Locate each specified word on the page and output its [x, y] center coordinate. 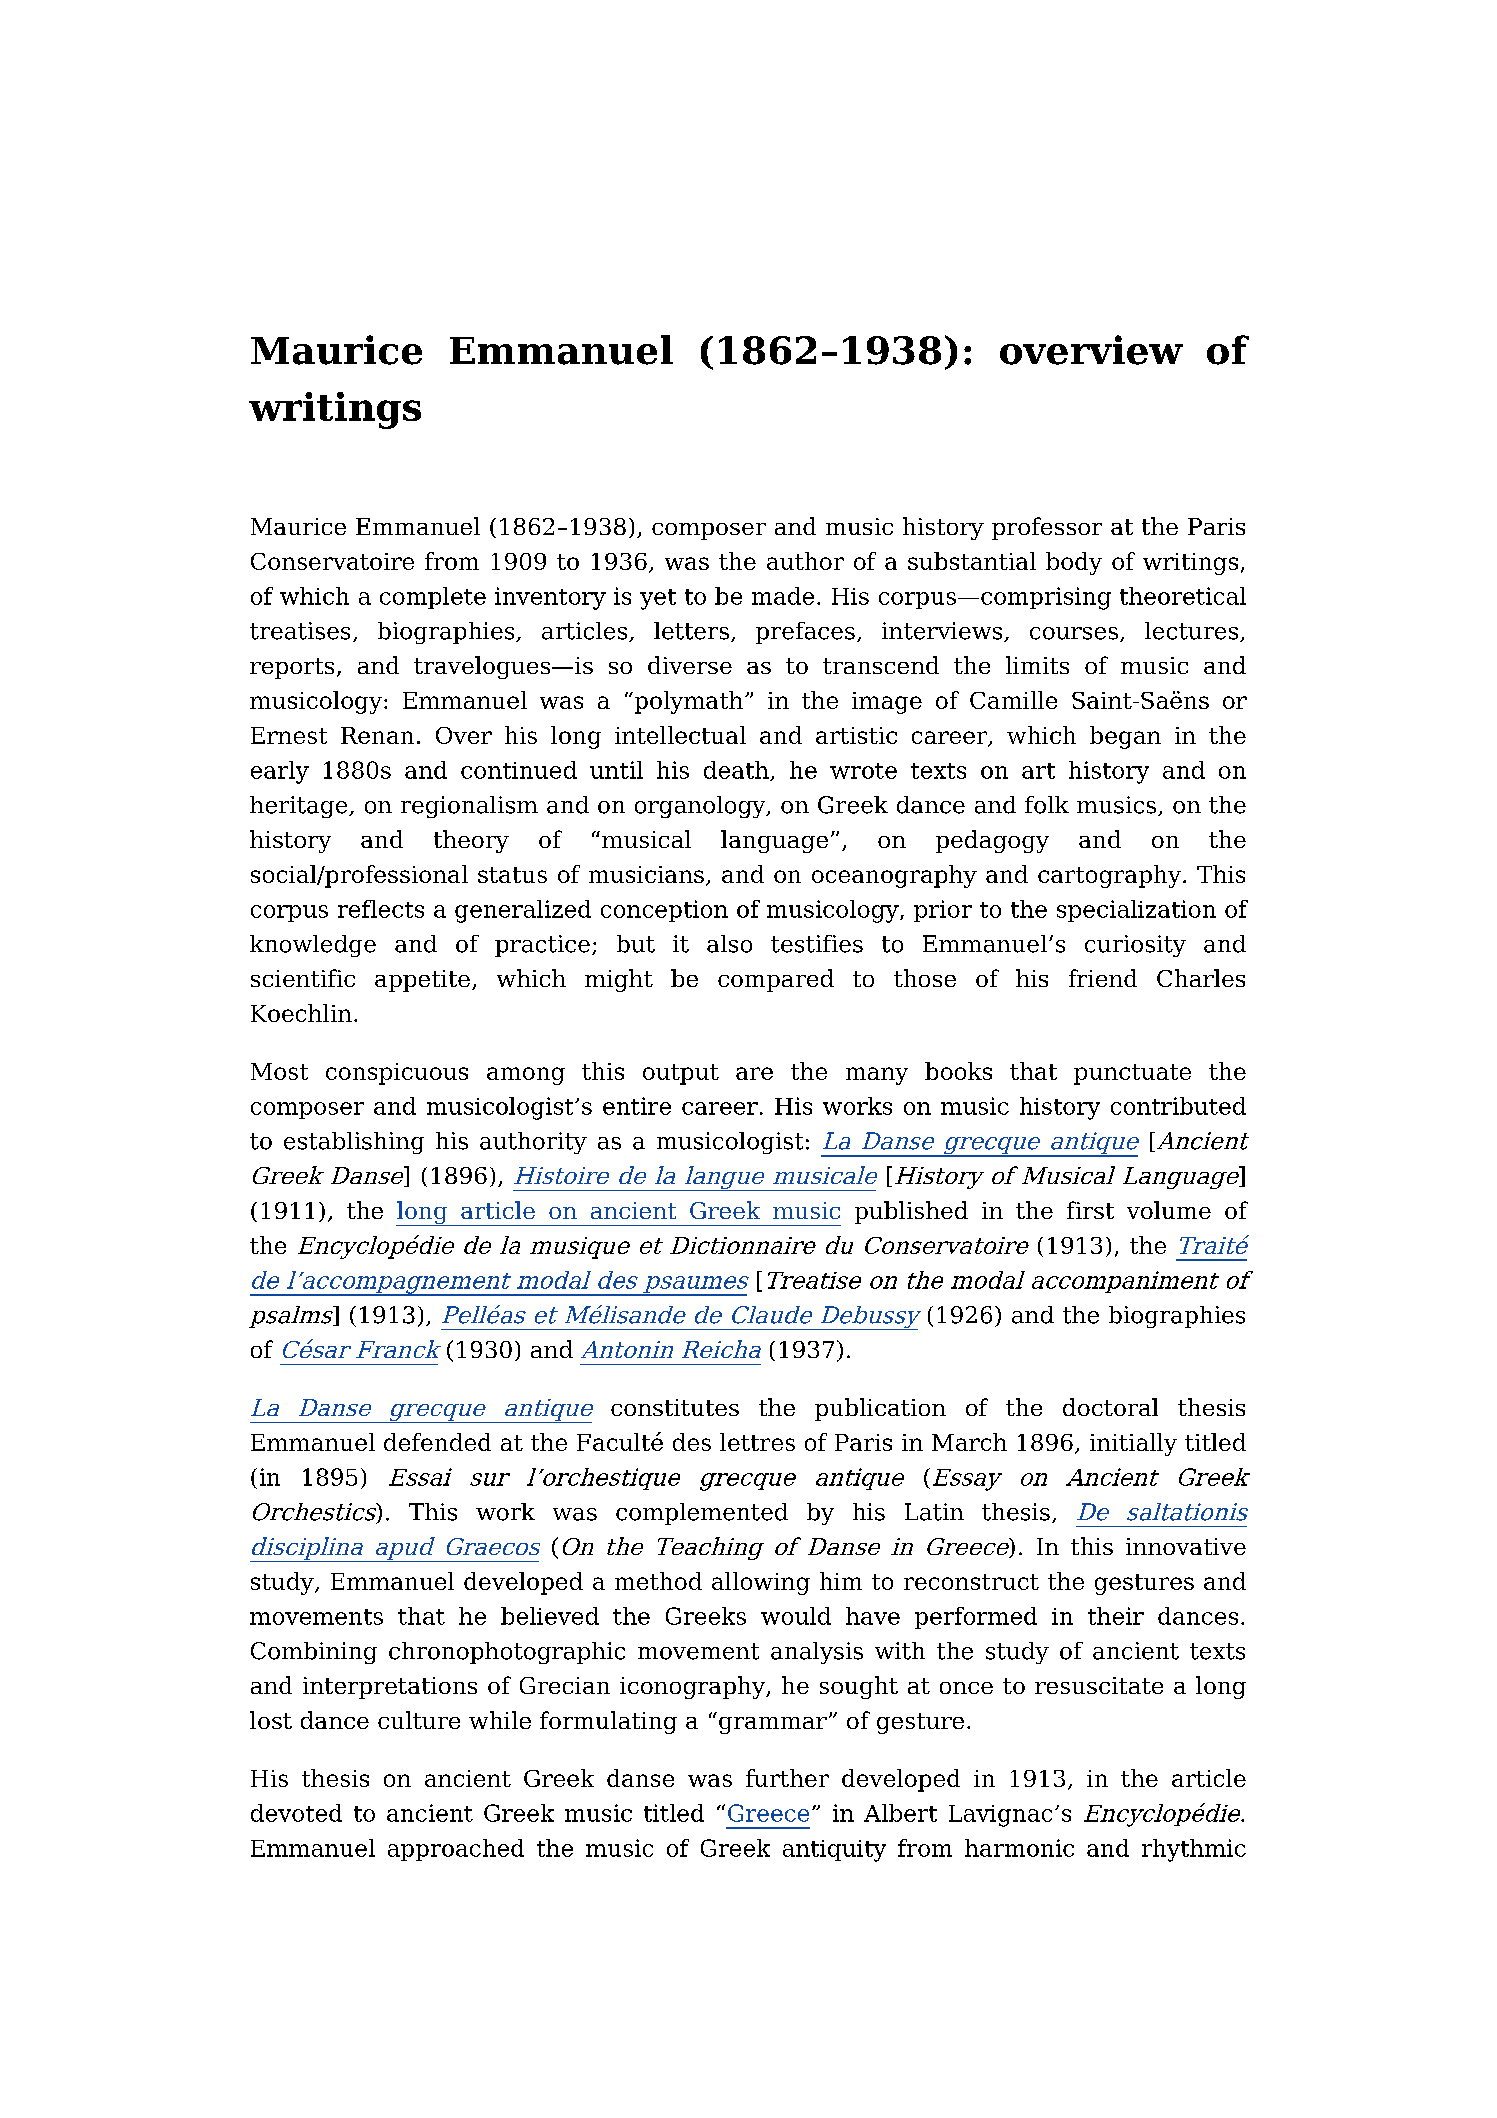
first [1090, 1210]
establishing [354, 1143]
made [783, 596]
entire [637, 1106]
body [1074, 563]
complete [433, 598]
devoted [296, 1813]
